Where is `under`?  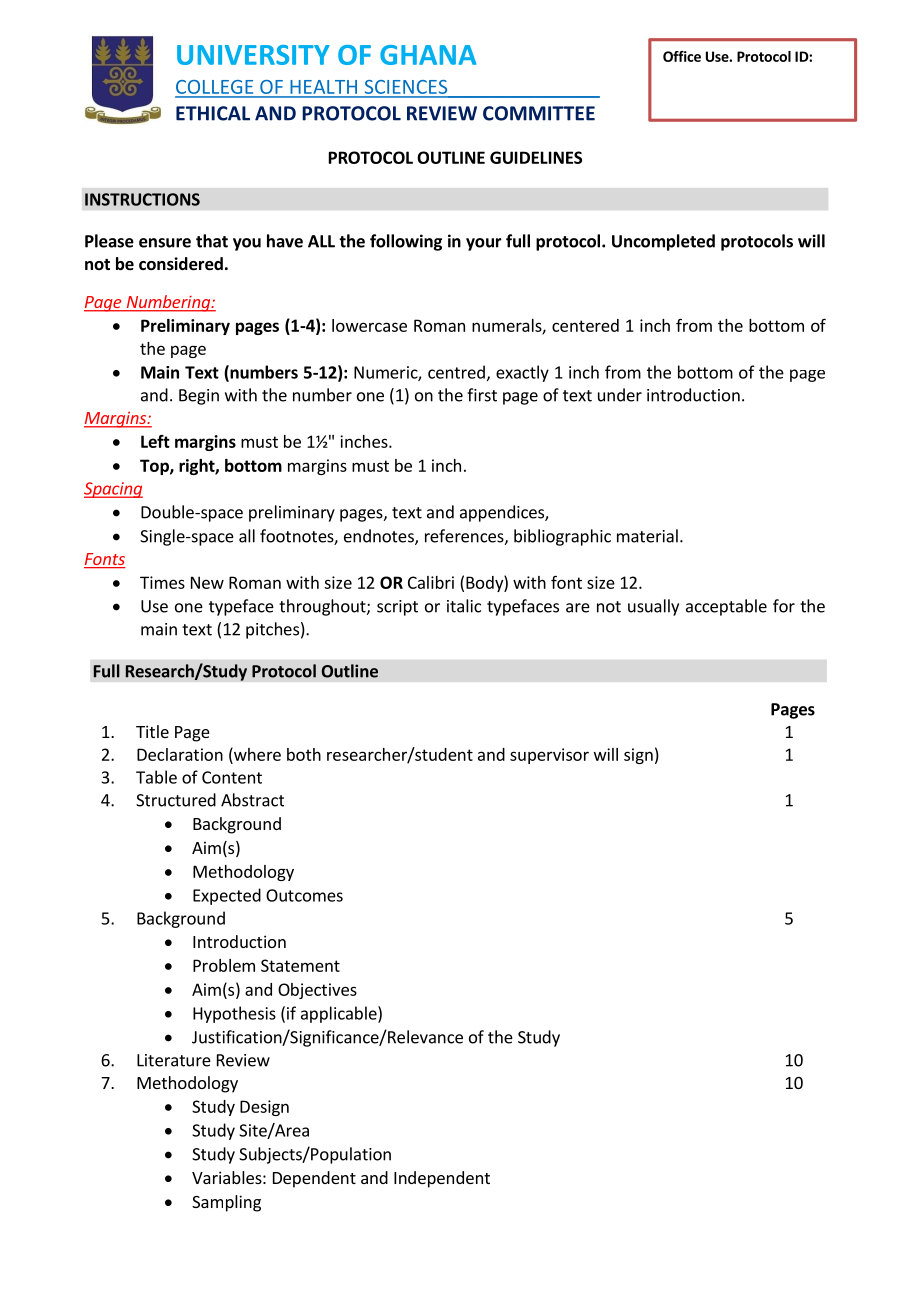
under is located at coordinates (620, 395).
